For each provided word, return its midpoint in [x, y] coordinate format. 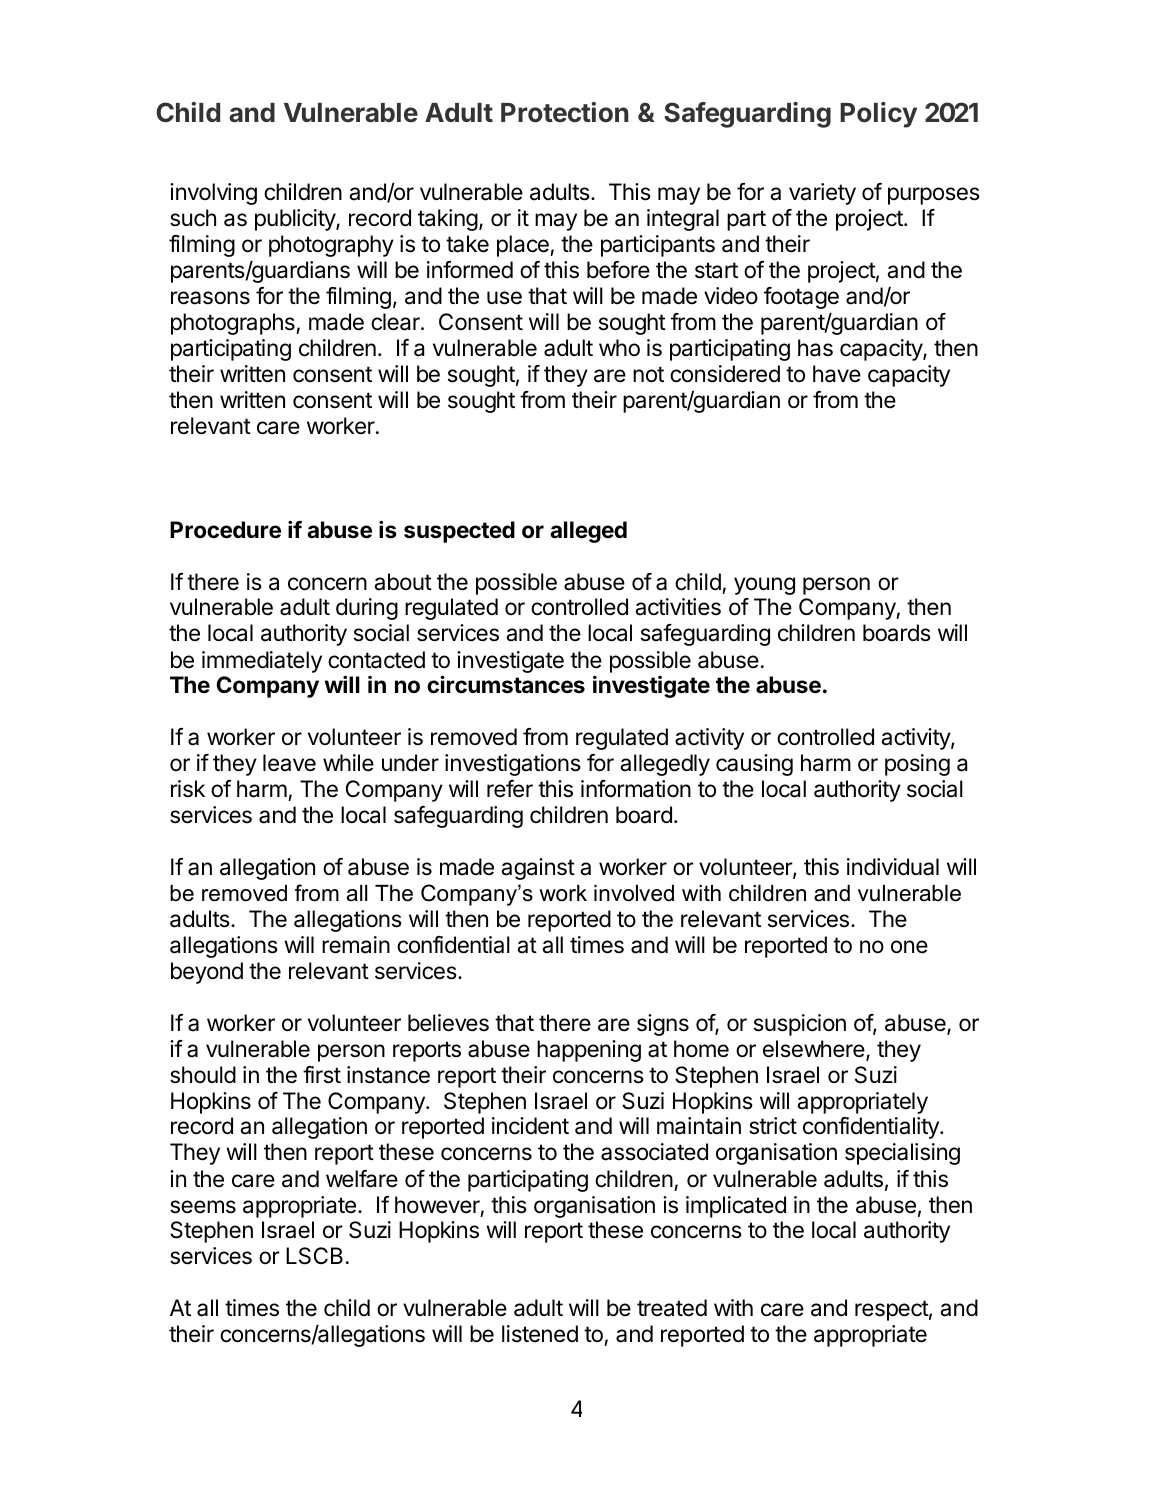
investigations [513, 765]
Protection [565, 112]
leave [289, 763]
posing [917, 765]
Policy [878, 115]
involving [213, 194]
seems [203, 1207]
